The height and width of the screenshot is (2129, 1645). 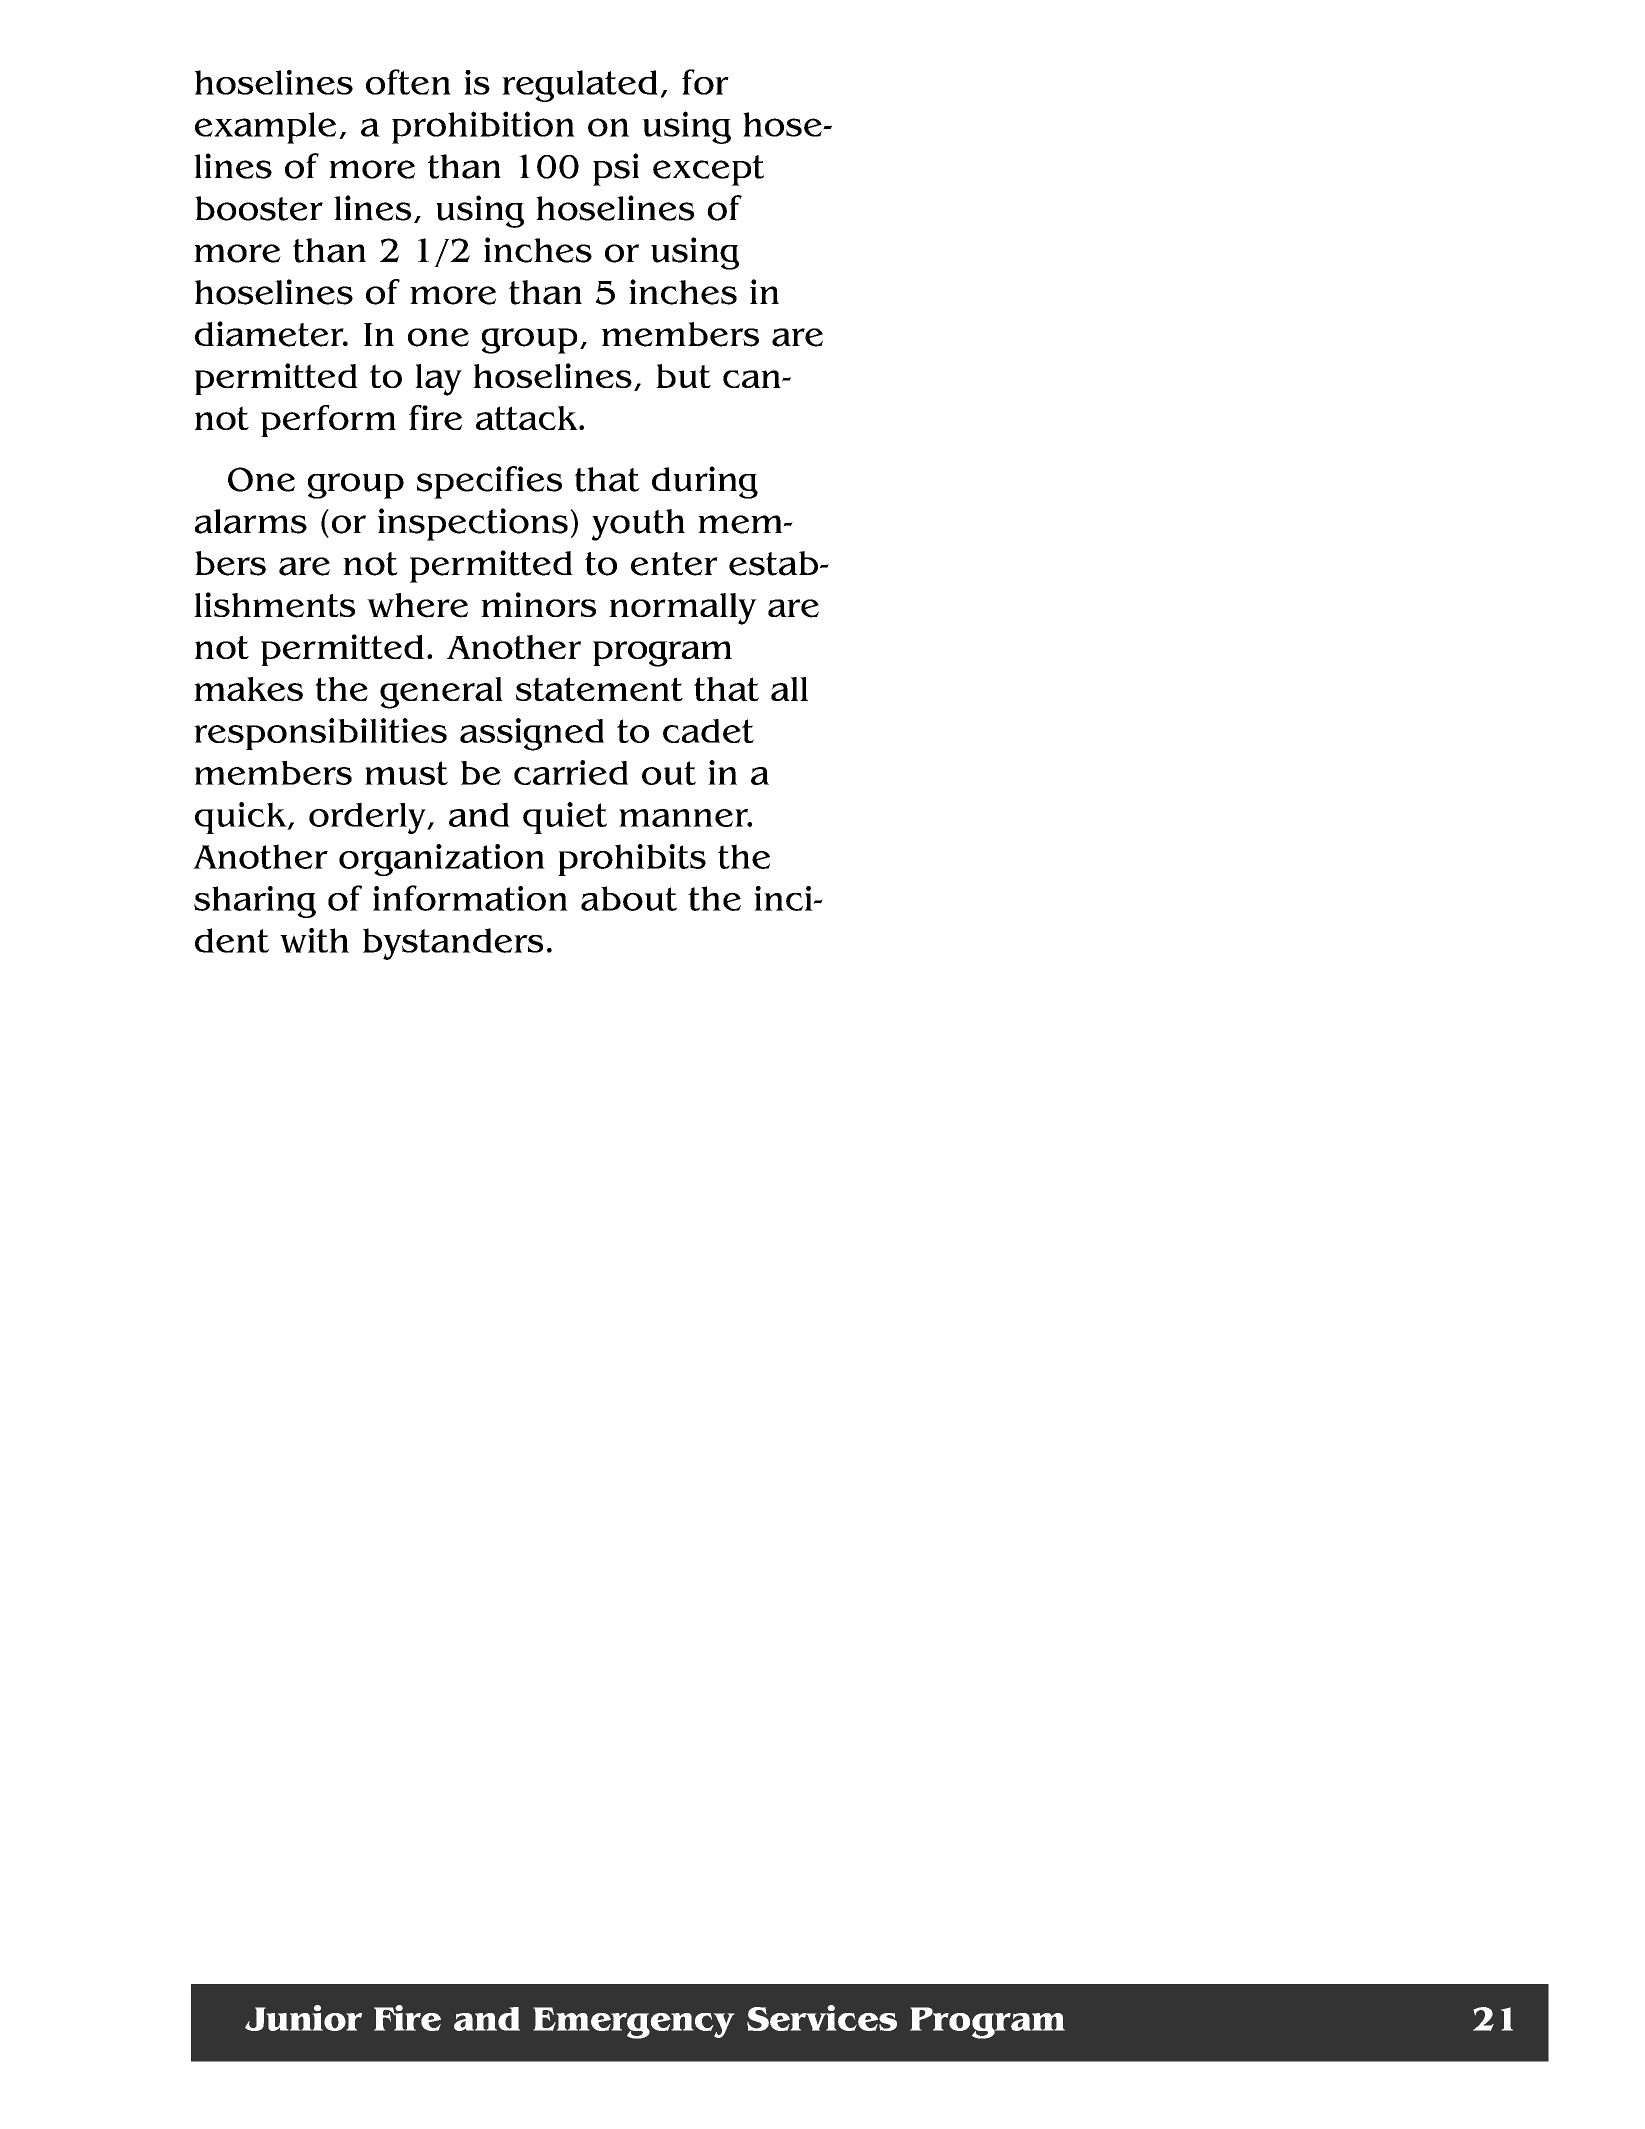 What do you see at coordinates (265, 128) in the screenshot?
I see `example` at bounding box center [265, 128].
